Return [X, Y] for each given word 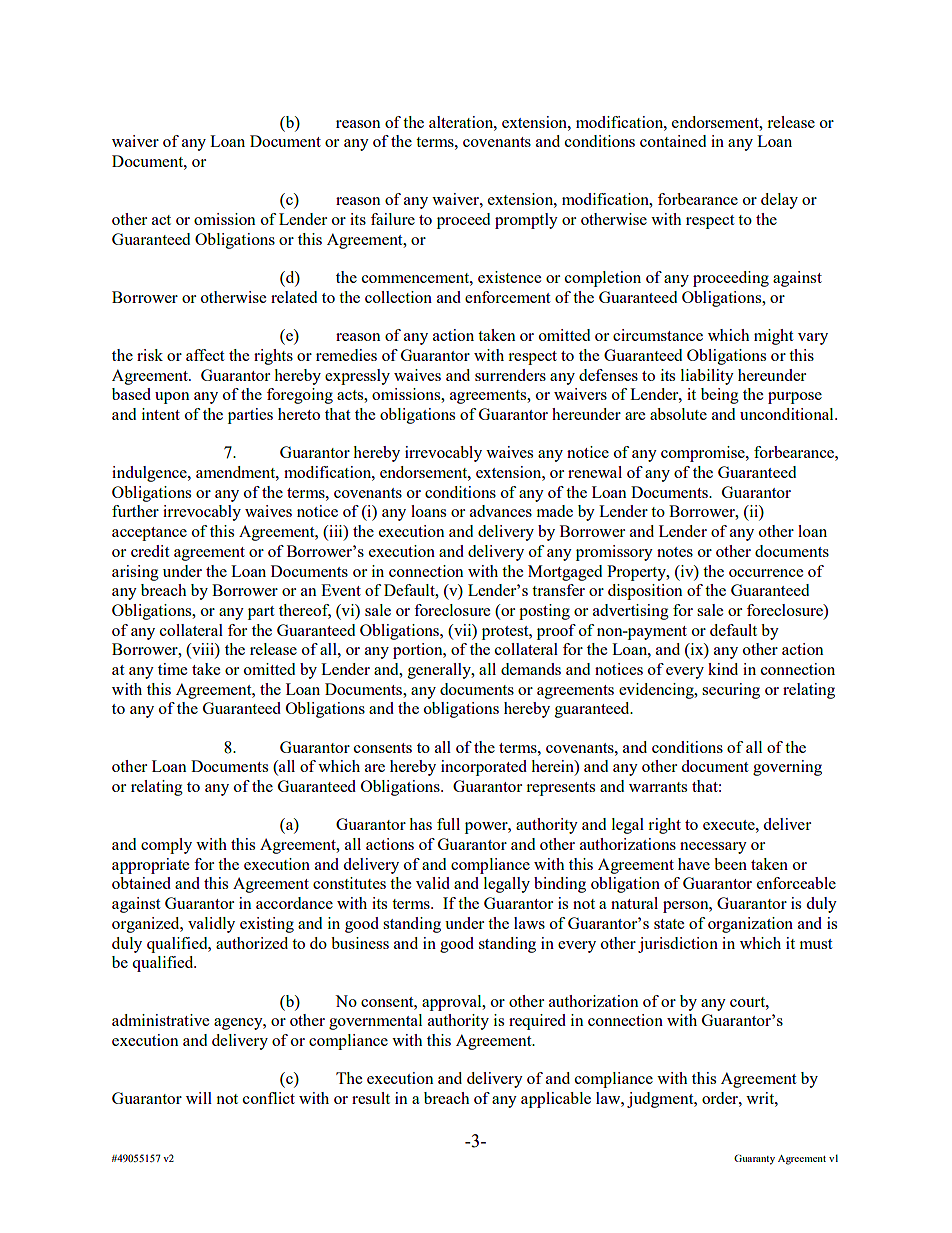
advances [501, 511]
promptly [526, 221]
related [294, 297]
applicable [556, 1100]
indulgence [150, 474]
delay [779, 201]
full [448, 824]
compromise [704, 454]
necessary [713, 848]
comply [166, 846]
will [199, 1098]
